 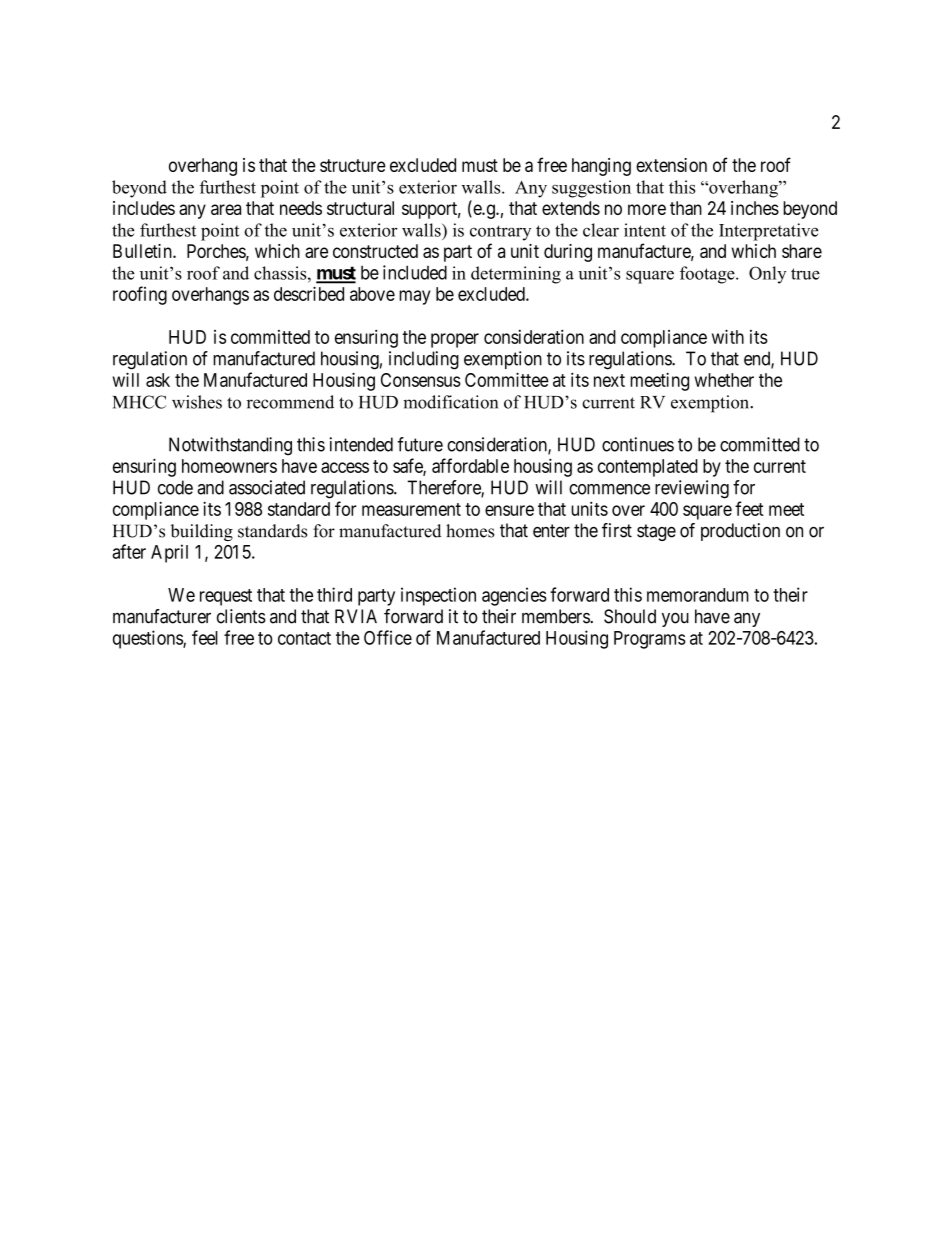 What do you see at coordinates (724, 380) in the page?
I see `whether` at bounding box center [724, 380].
